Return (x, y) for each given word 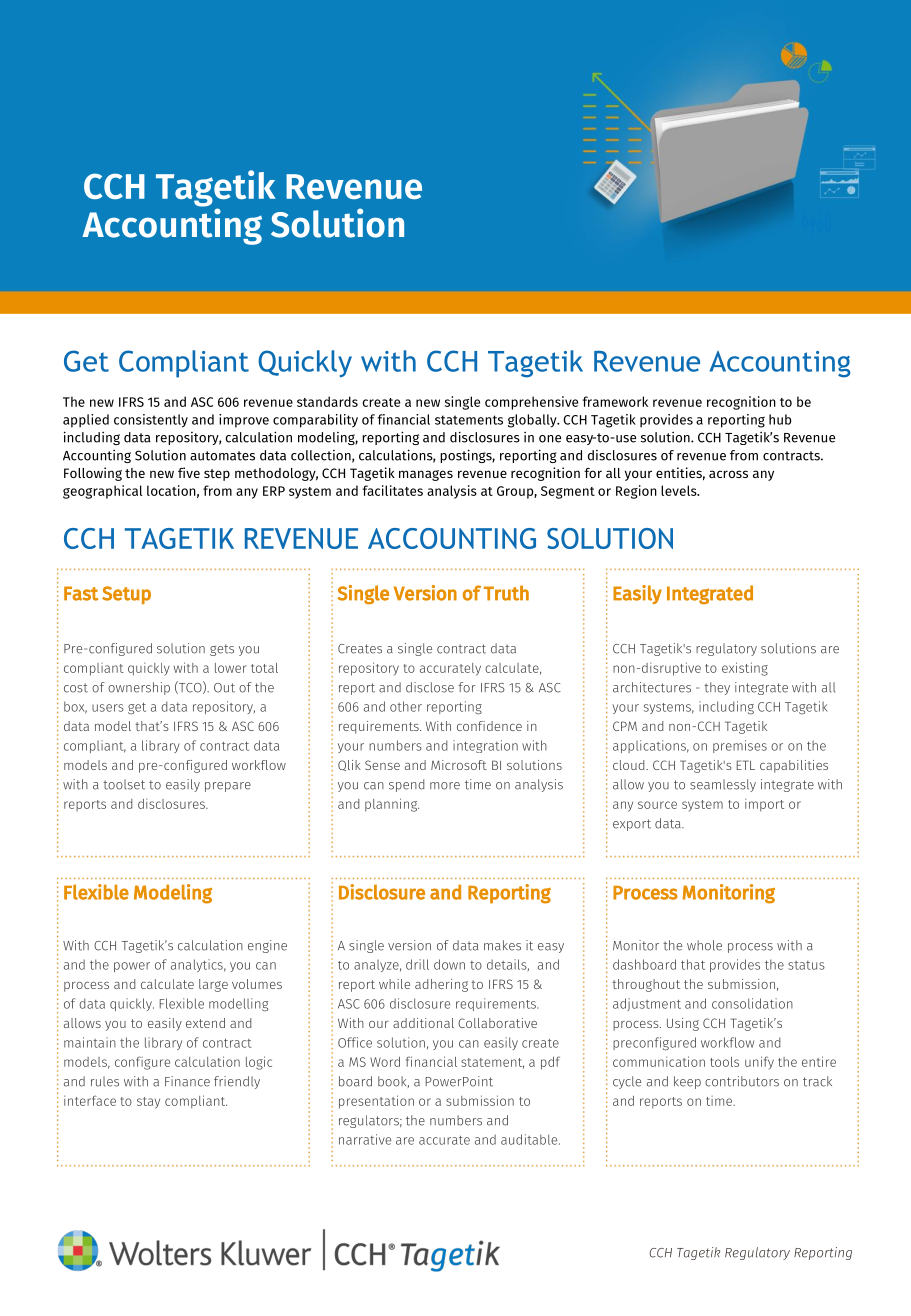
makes (502, 945)
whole (704, 945)
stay (148, 1103)
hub (780, 419)
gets (222, 650)
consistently (151, 421)
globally (533, 421)
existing (745, 669)
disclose (430, 687)
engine (267, 946)
